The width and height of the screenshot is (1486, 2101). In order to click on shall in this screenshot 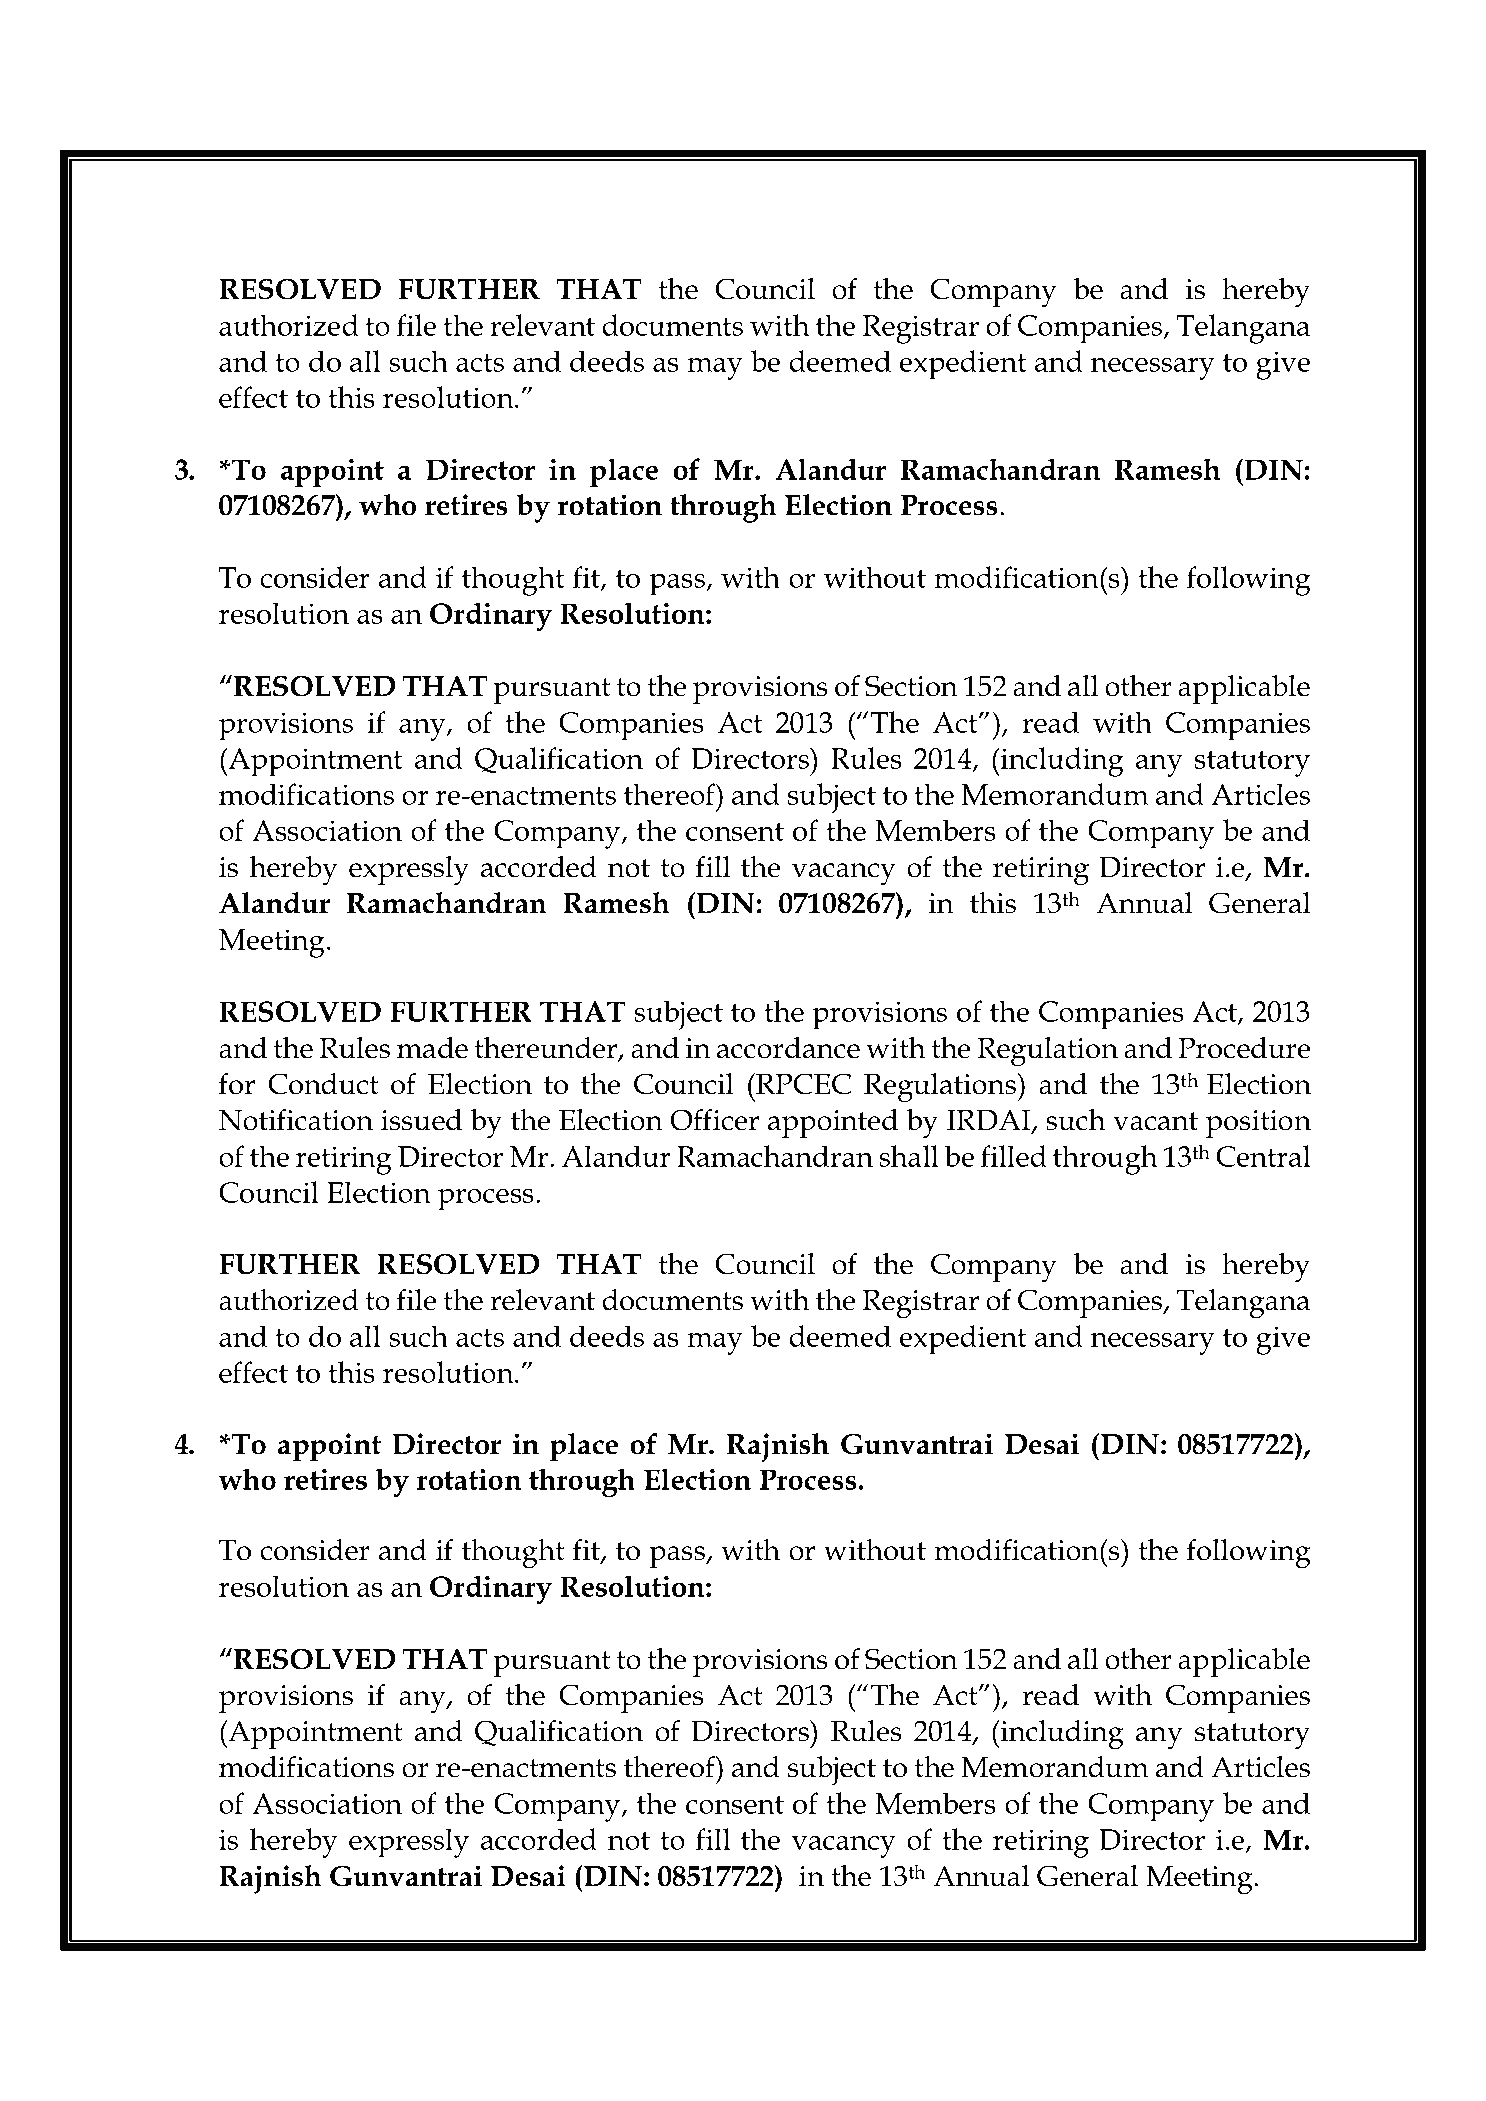, I will do `click(908, 1156)`.
